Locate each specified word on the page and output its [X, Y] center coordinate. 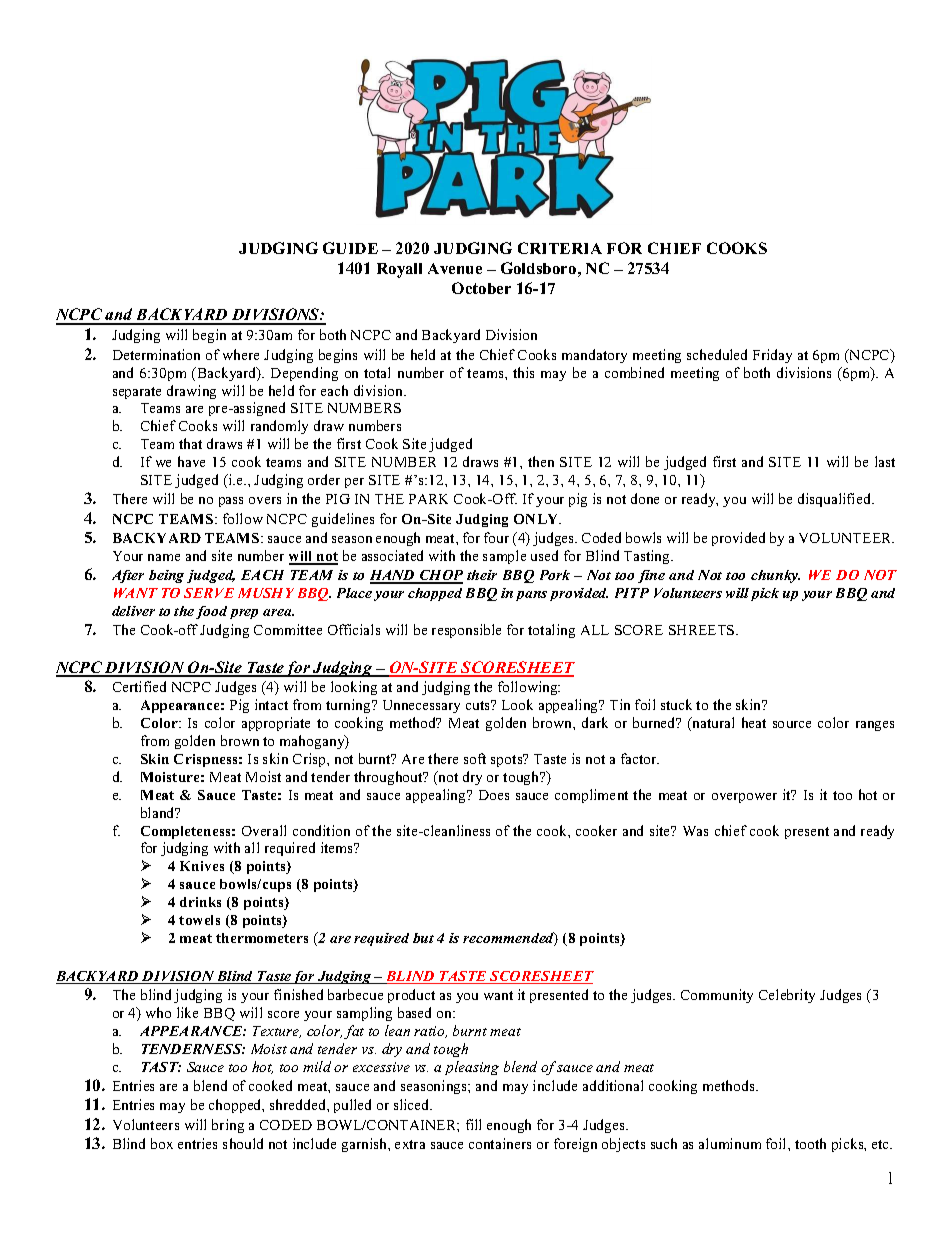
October [481, 288]
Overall [264, 830]
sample [504, 557]
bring [228, 1126]
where [241, 354]
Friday [772, 356]
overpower [744, 798]
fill [473, 1124]
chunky [775, 576]
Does [494, 795]
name [164, 557]
